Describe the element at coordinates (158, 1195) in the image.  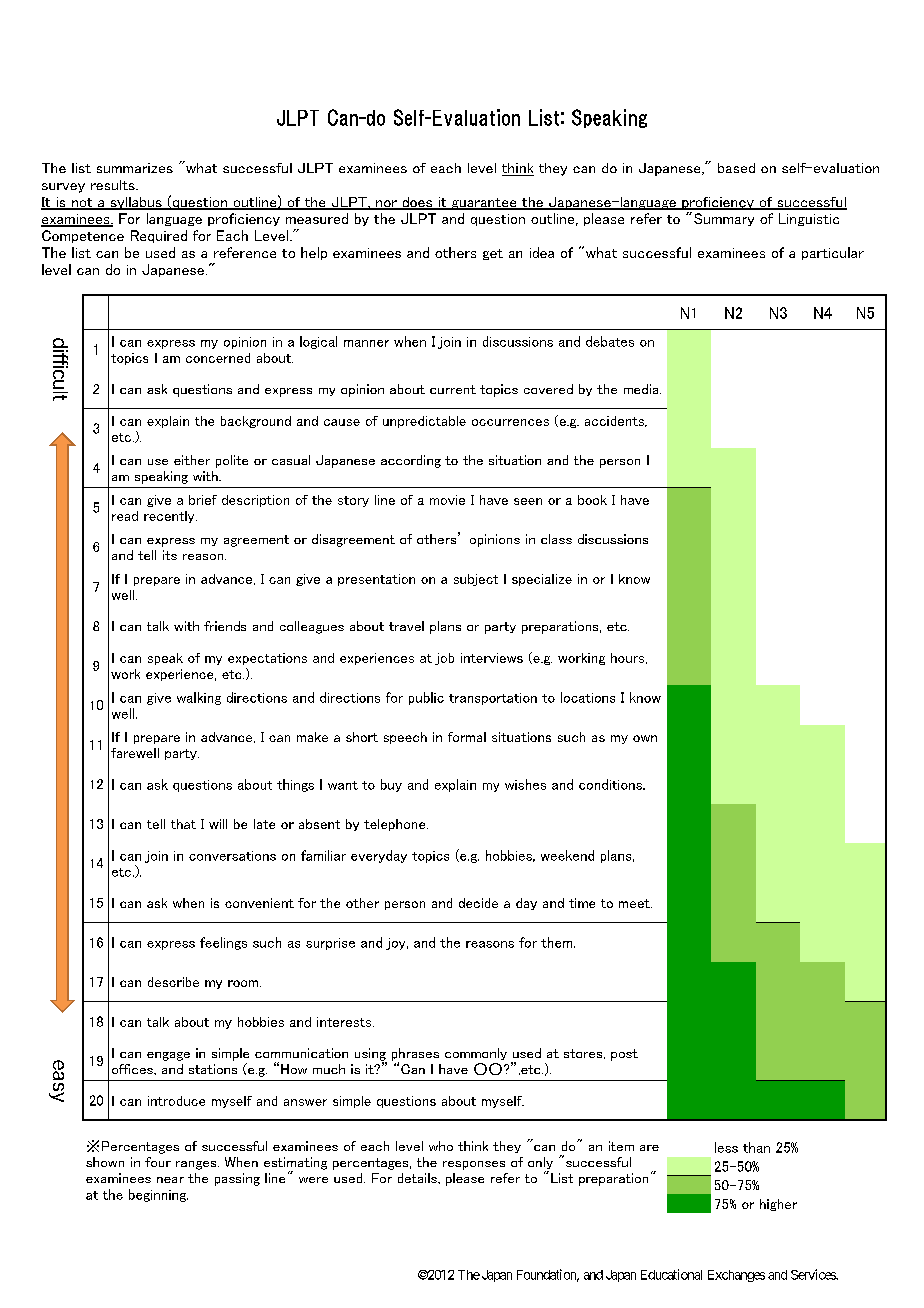
I see `beginning` at that location.
